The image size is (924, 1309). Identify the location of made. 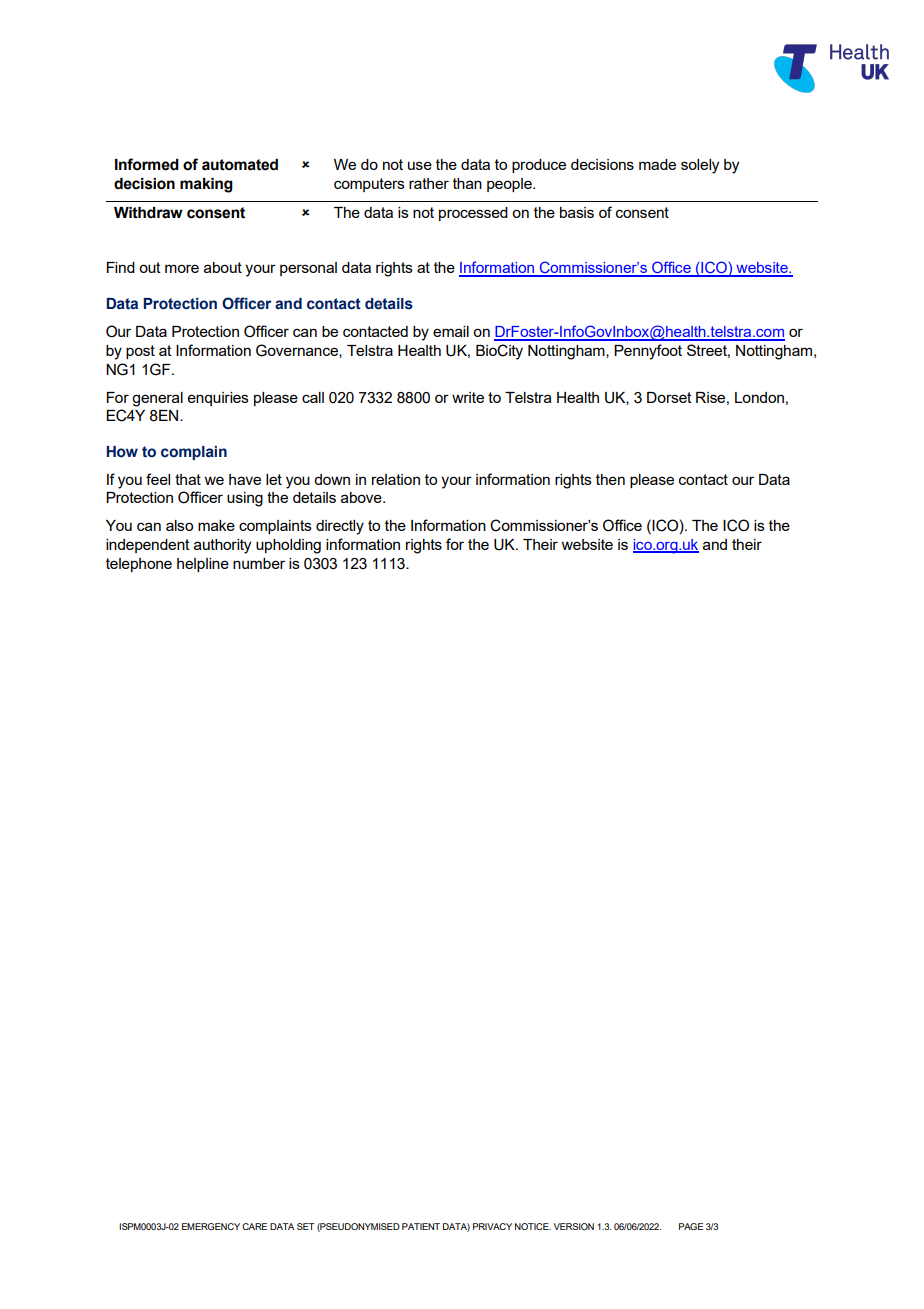
(657, 164).
